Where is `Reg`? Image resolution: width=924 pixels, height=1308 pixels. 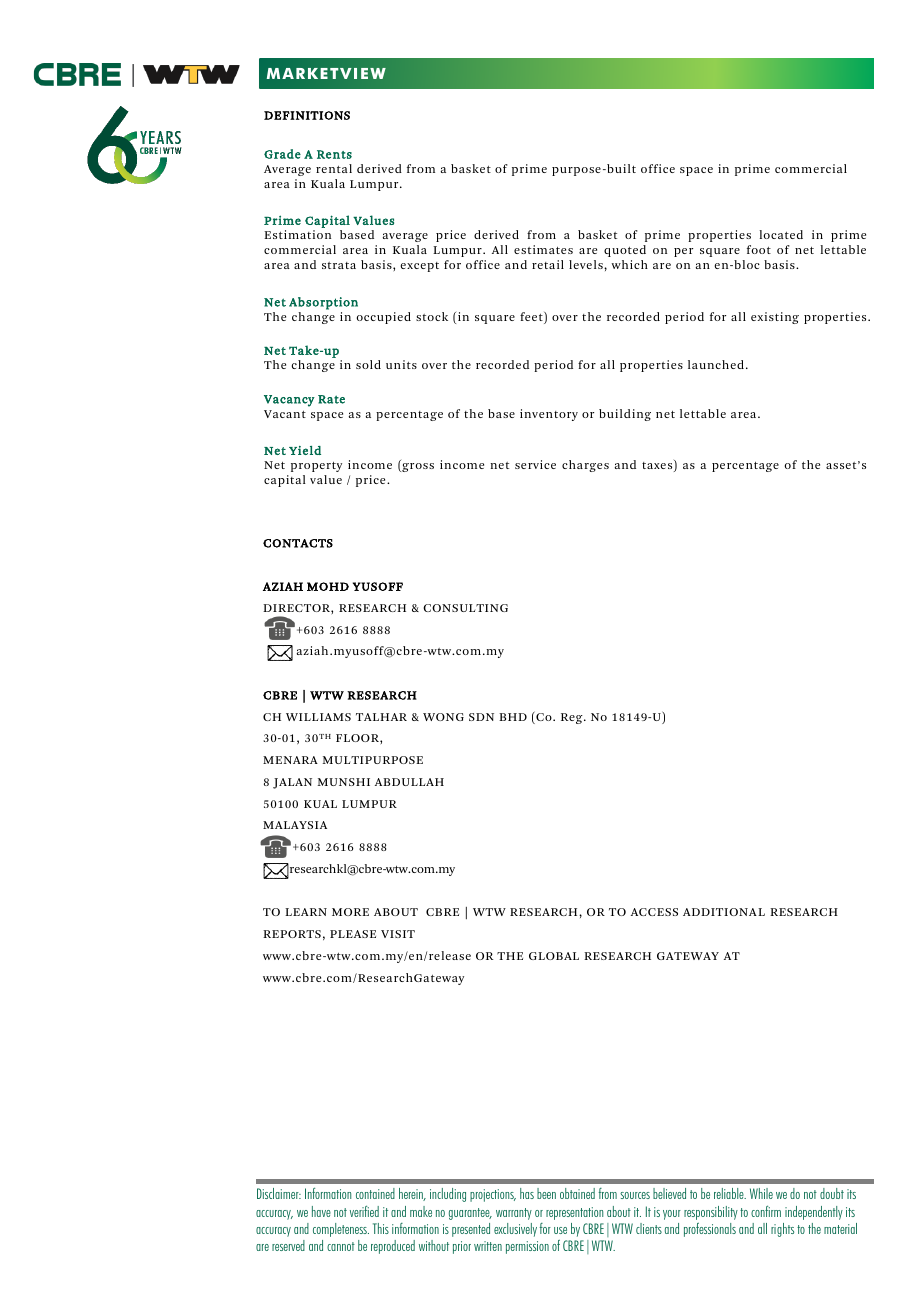
Reg is located at coordinates (573, 718).
